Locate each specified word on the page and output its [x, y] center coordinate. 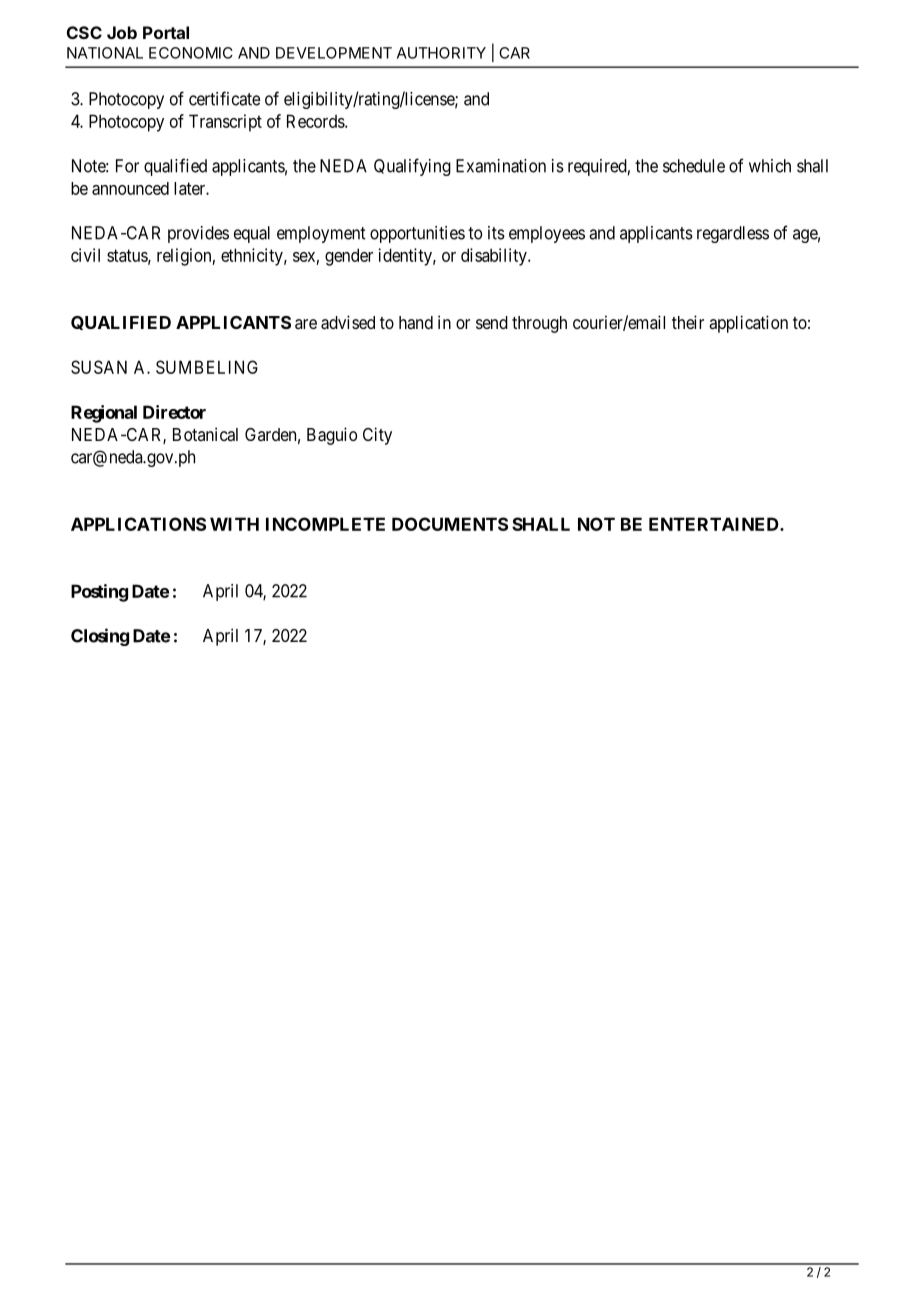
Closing [100, 637]
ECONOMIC [191, 53]
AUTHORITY [441, 53]
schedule [694, 166]
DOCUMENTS [450, 524]
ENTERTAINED [715, 524]
